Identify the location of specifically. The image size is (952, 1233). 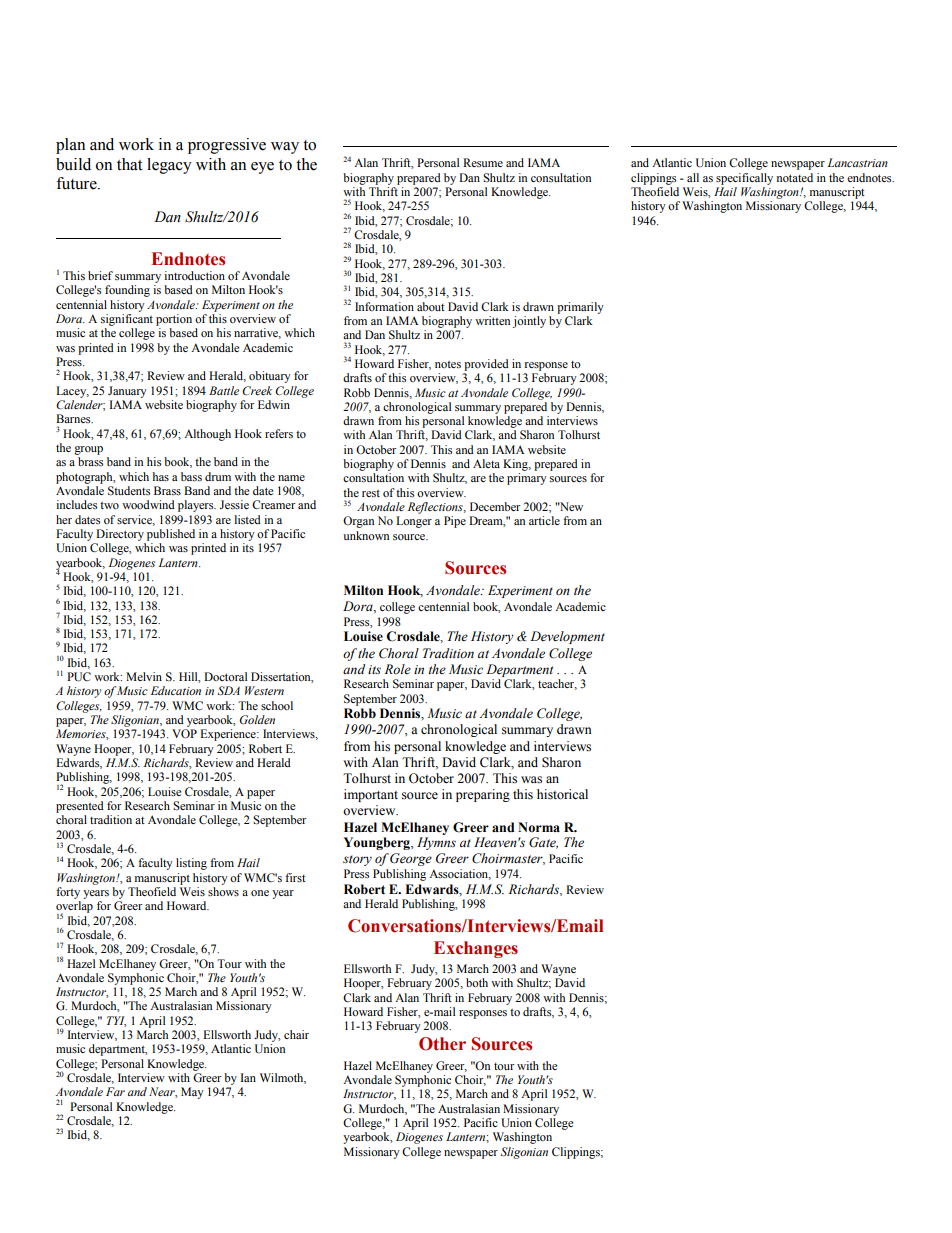
(744, 179).
